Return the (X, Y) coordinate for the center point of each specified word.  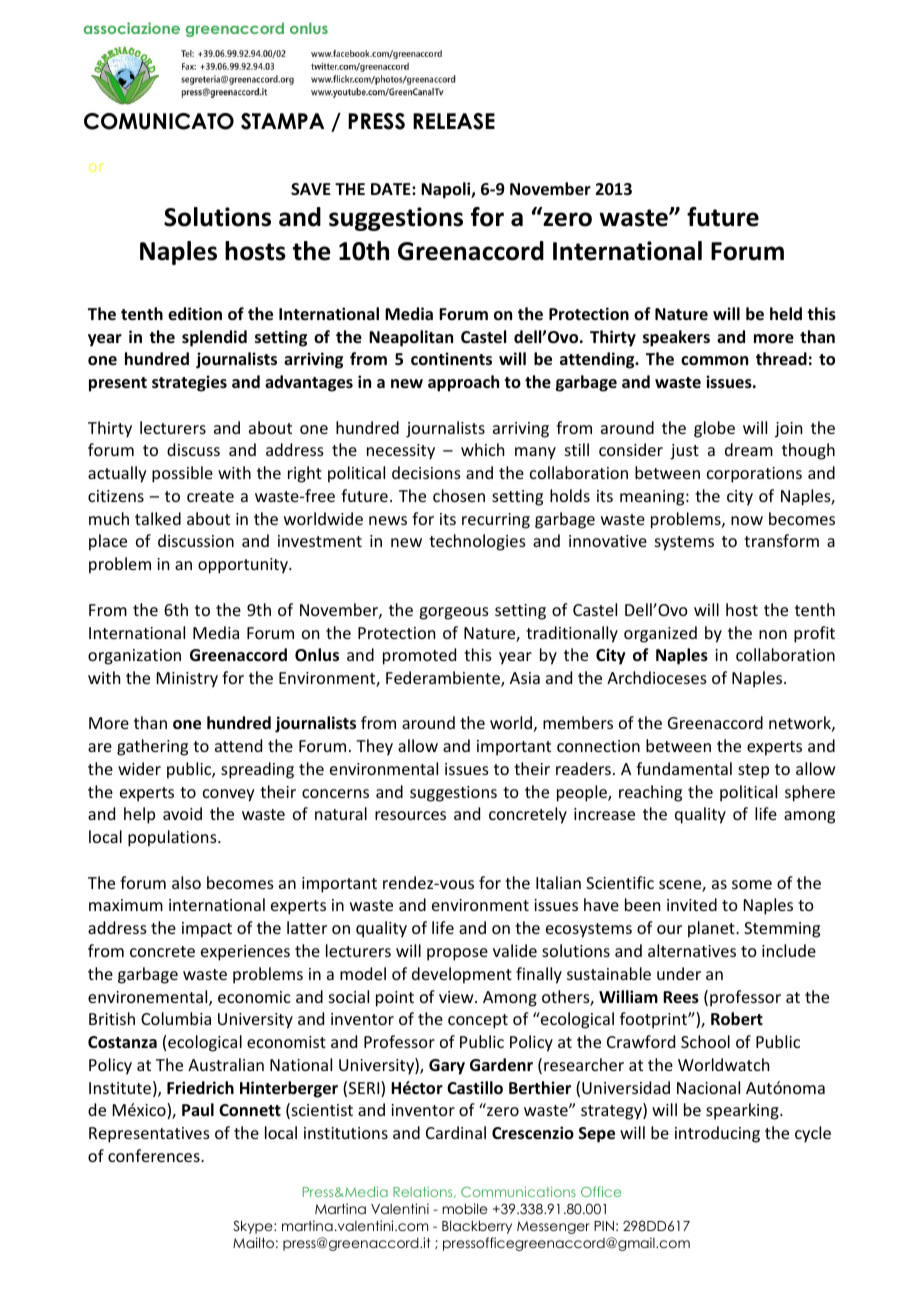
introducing (717, 1134)
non (773, 634)
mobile (465, 1208)
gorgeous (454, 613)
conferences (155, 1155)
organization (134, 657)
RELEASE (454, 121)
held (786, 313)
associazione (132, 28)
